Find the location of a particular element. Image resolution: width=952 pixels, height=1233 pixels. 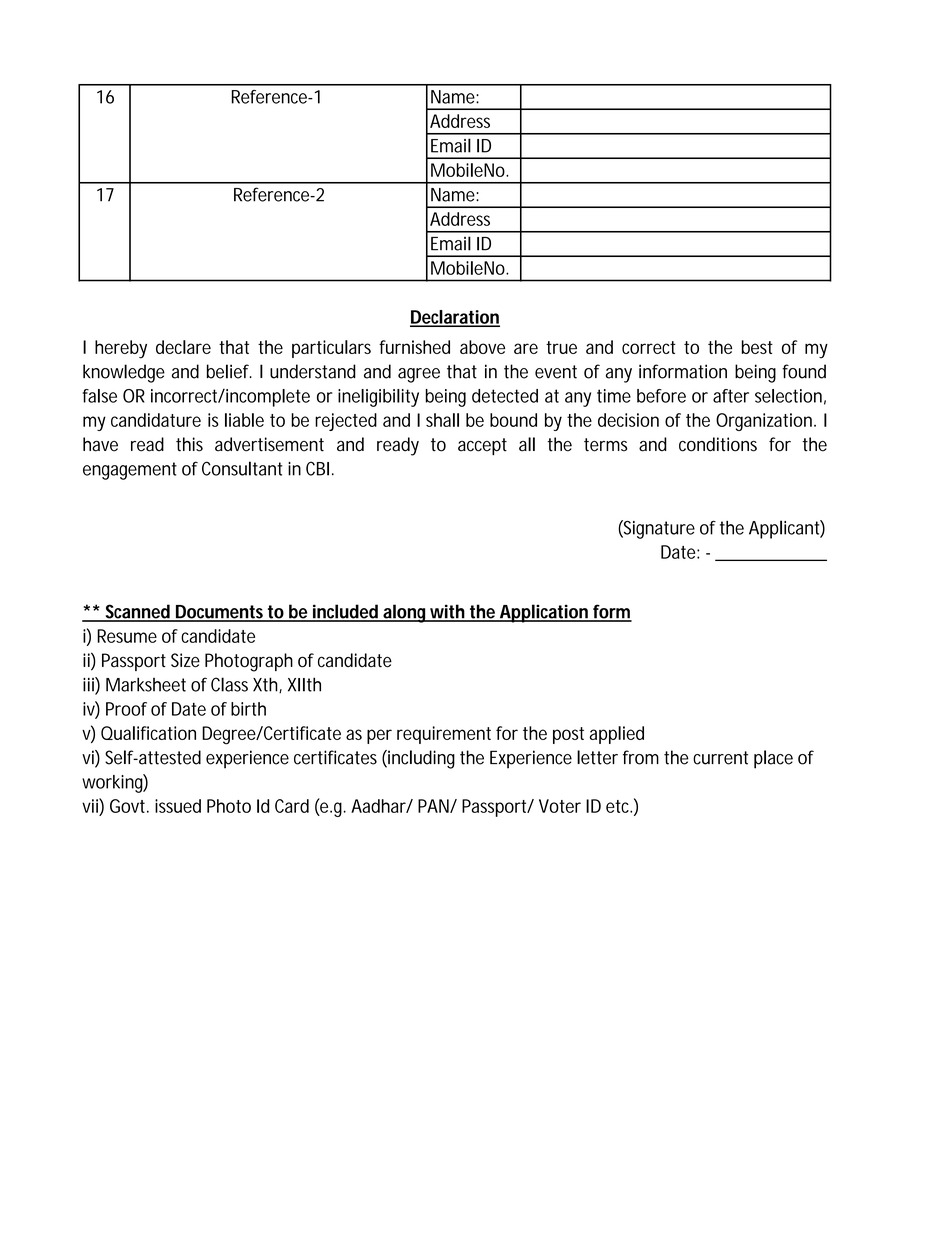

best is located at coordinates (757, 347).
